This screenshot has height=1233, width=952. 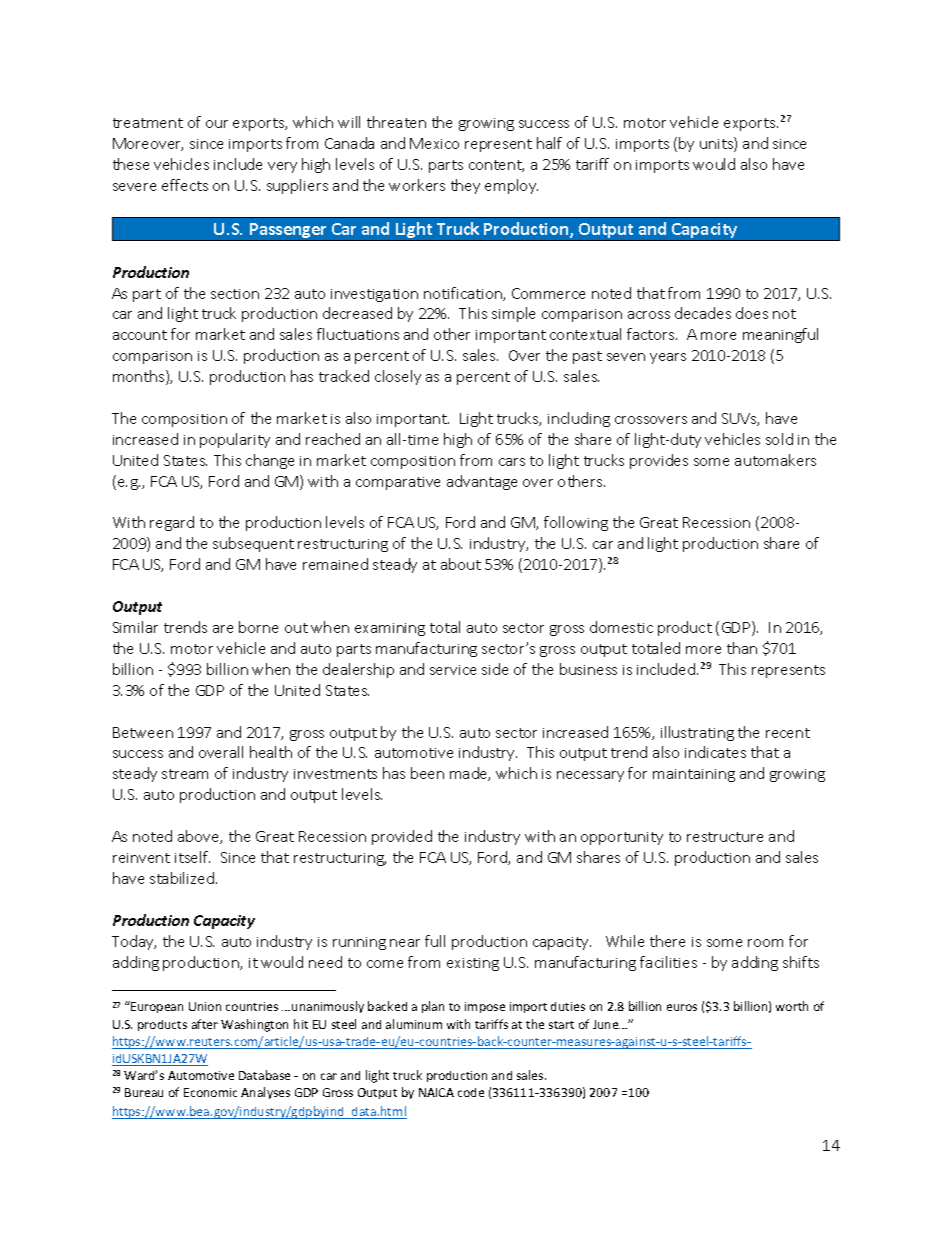 I want to click on stream, so click(x=185, y=774).
